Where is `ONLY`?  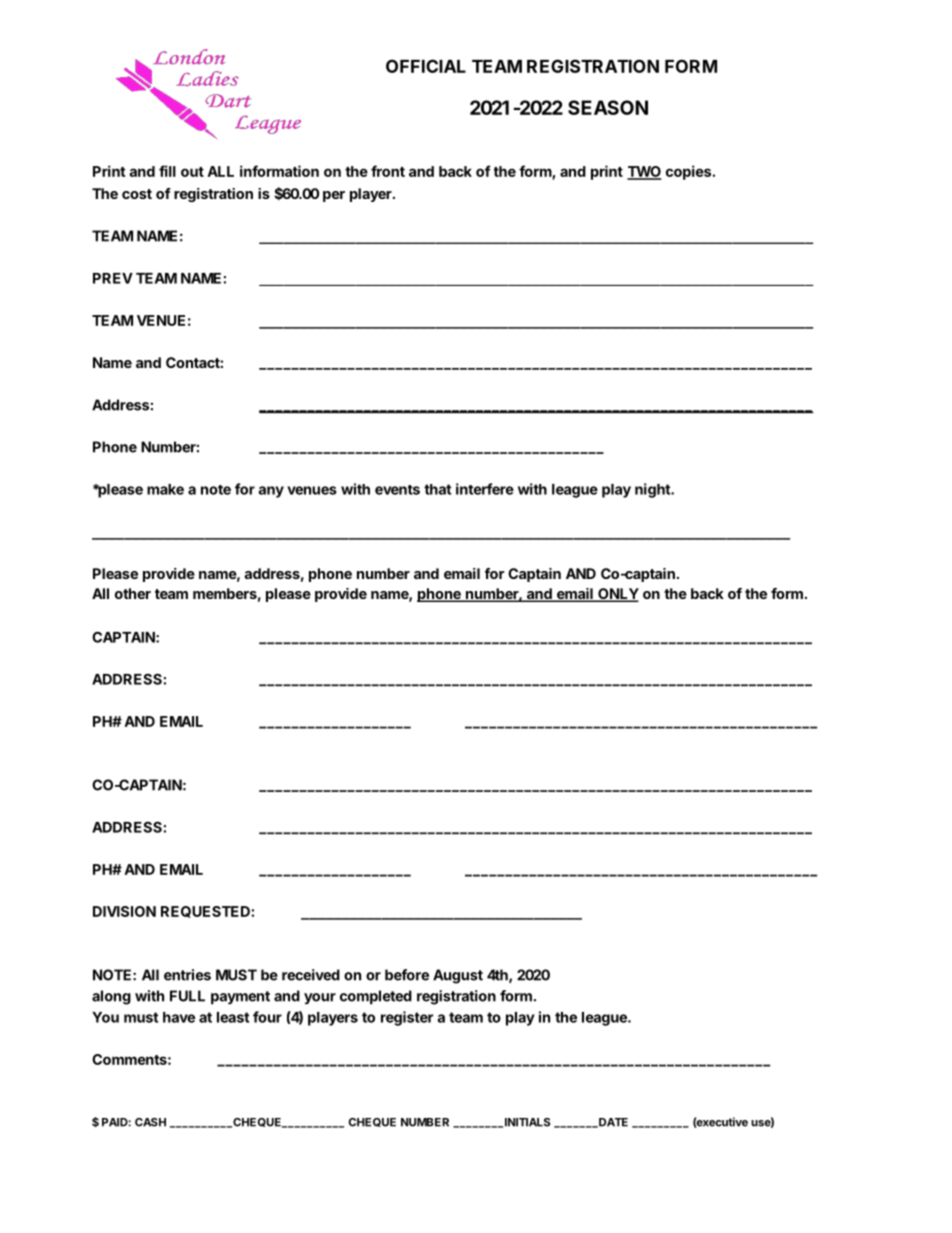
ONLY is located at coordinates (617, 595).
